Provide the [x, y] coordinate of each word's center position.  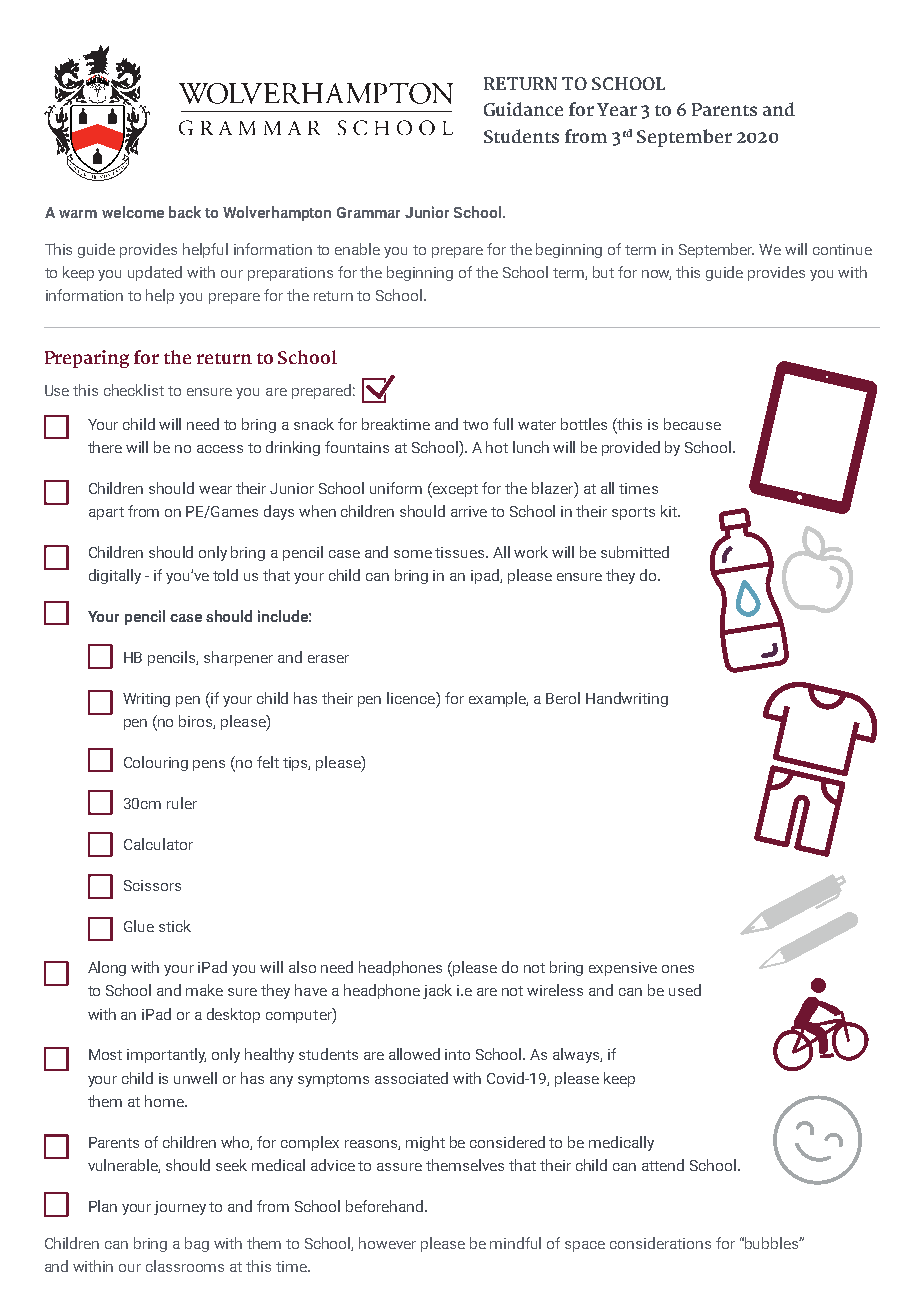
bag [197, 1244]
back [185, 212]
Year [617, 109]
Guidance [523, 109]
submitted [635, 552]
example [498, 699]
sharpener [238, 658]
